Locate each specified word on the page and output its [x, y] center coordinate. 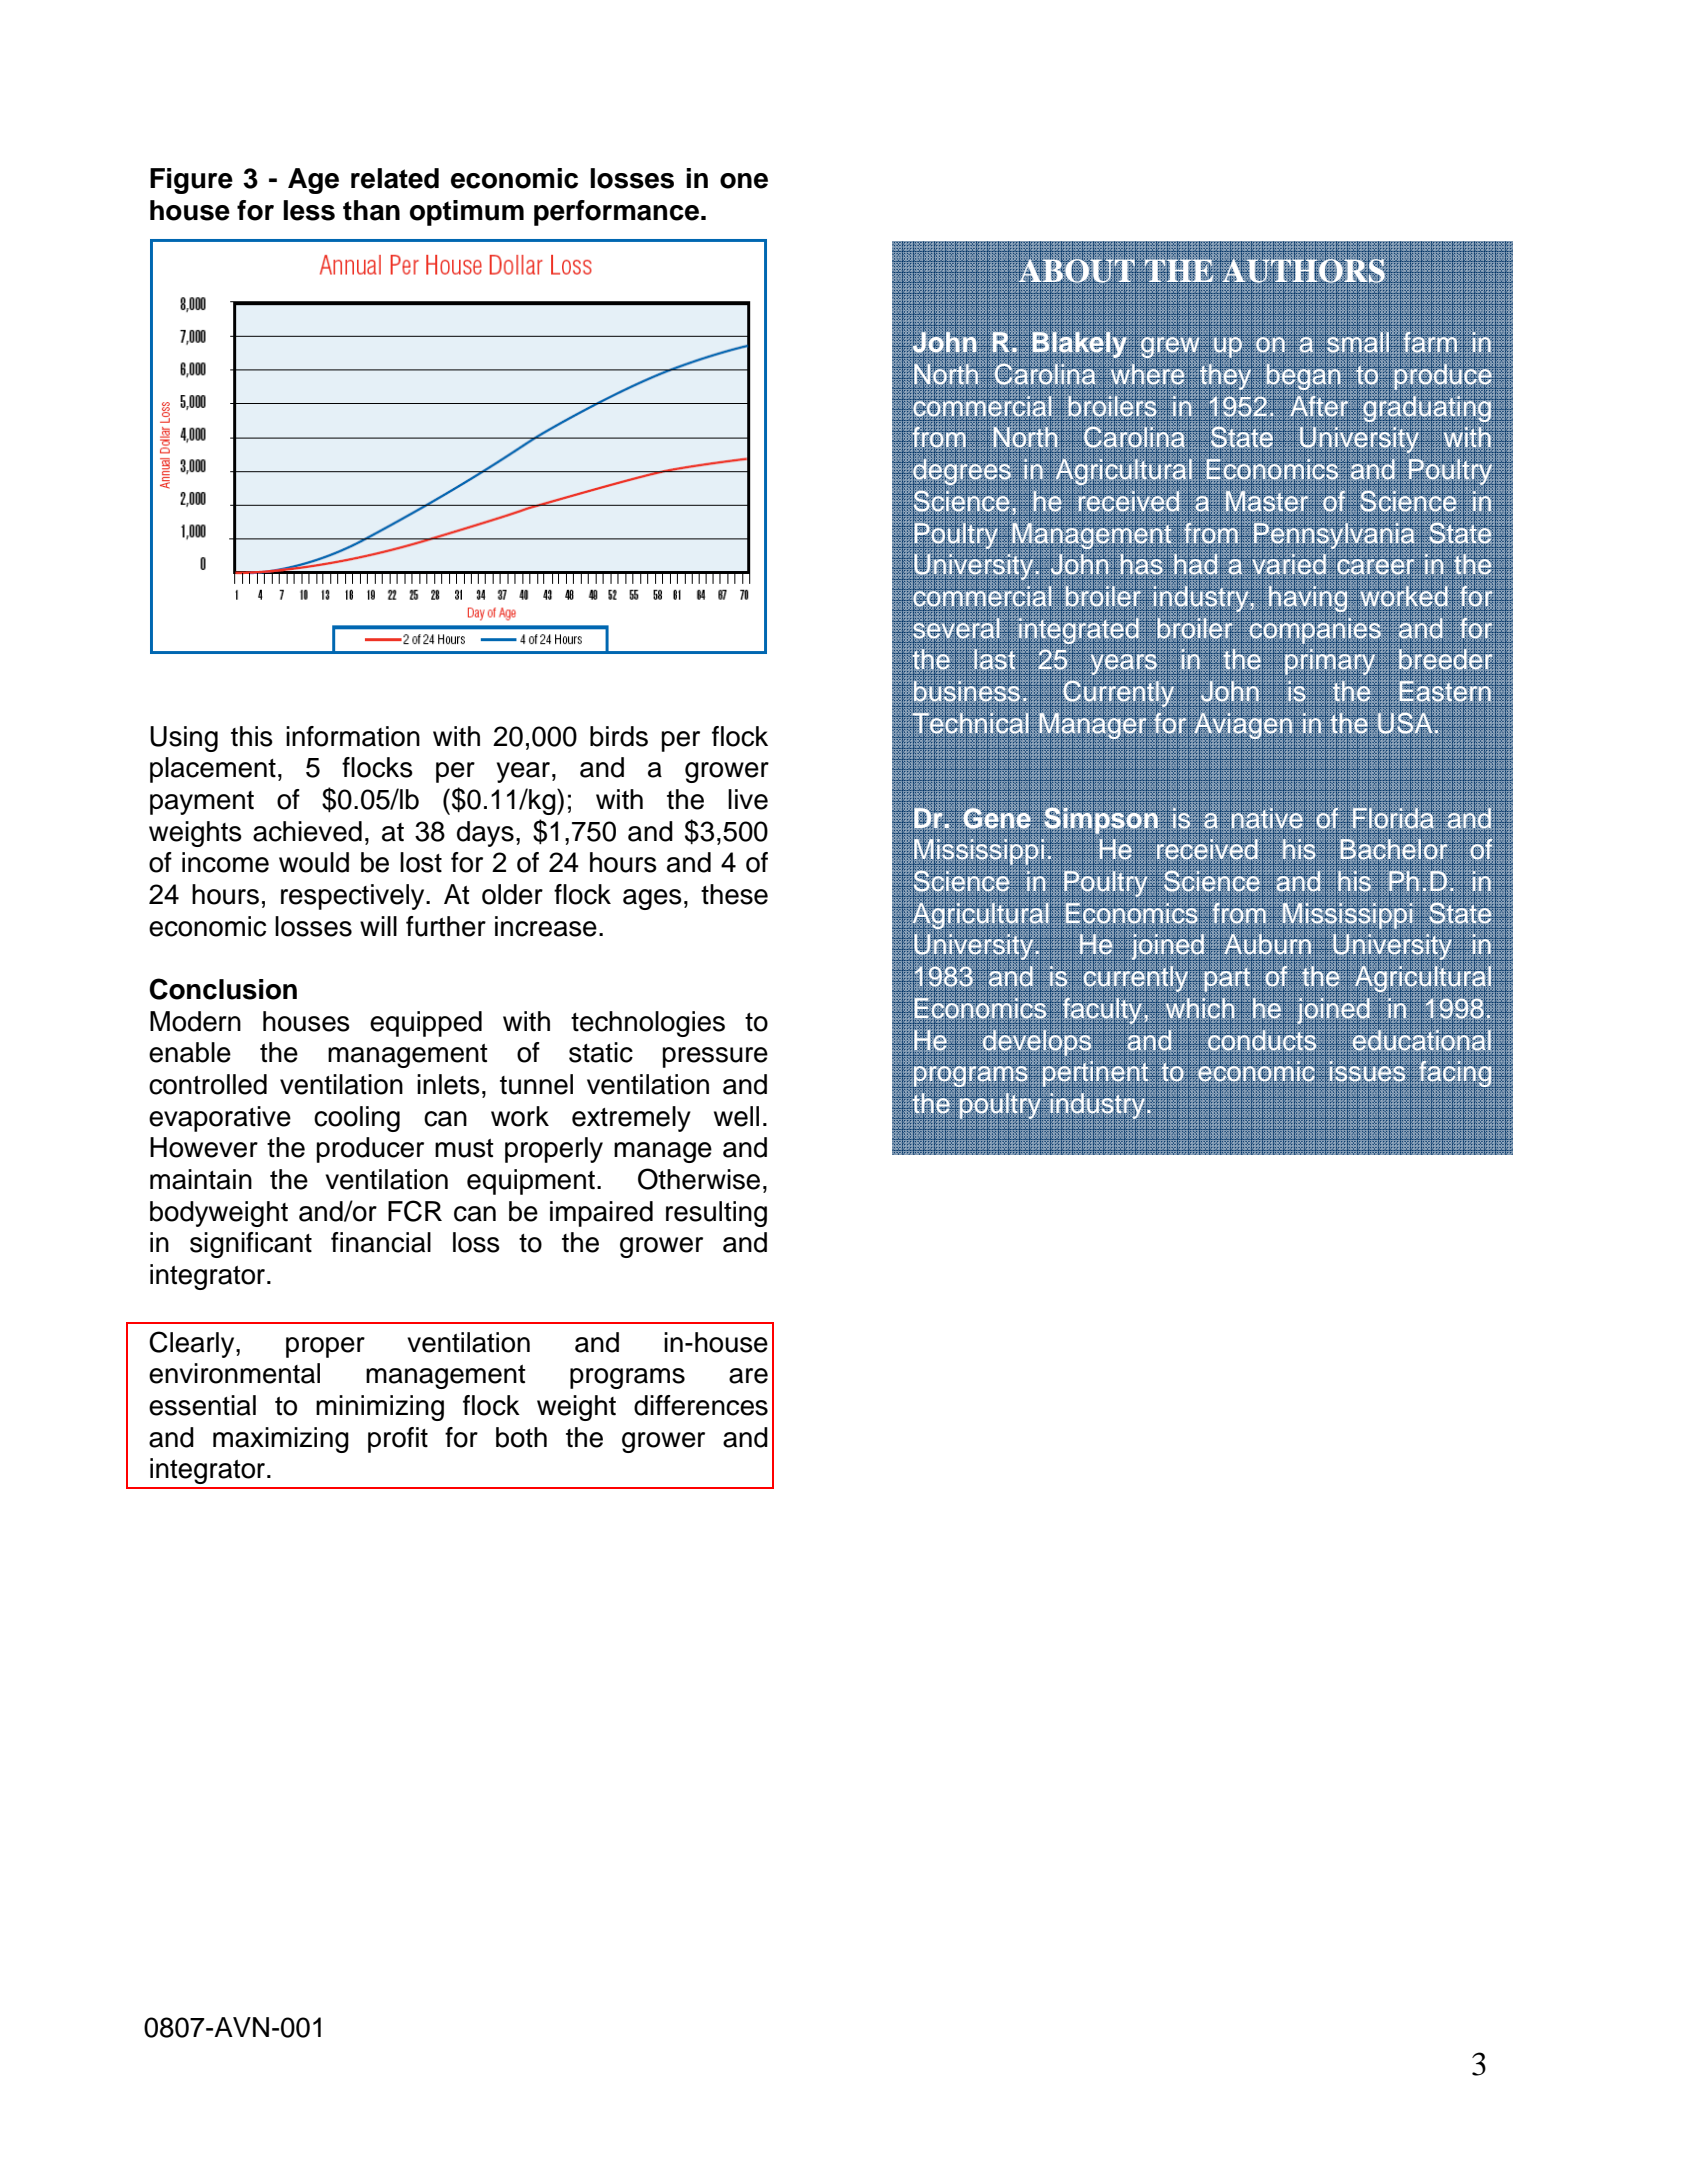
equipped [426, 1024]
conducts [1262, 1039]
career [1376, 567]
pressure [715, 1057]
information [353, 736]
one [744, 181]
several [956, 627]
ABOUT [1077, 270]
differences [701, 1405]
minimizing [380, 1408]
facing [1455, 1074]
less [309, 210]
